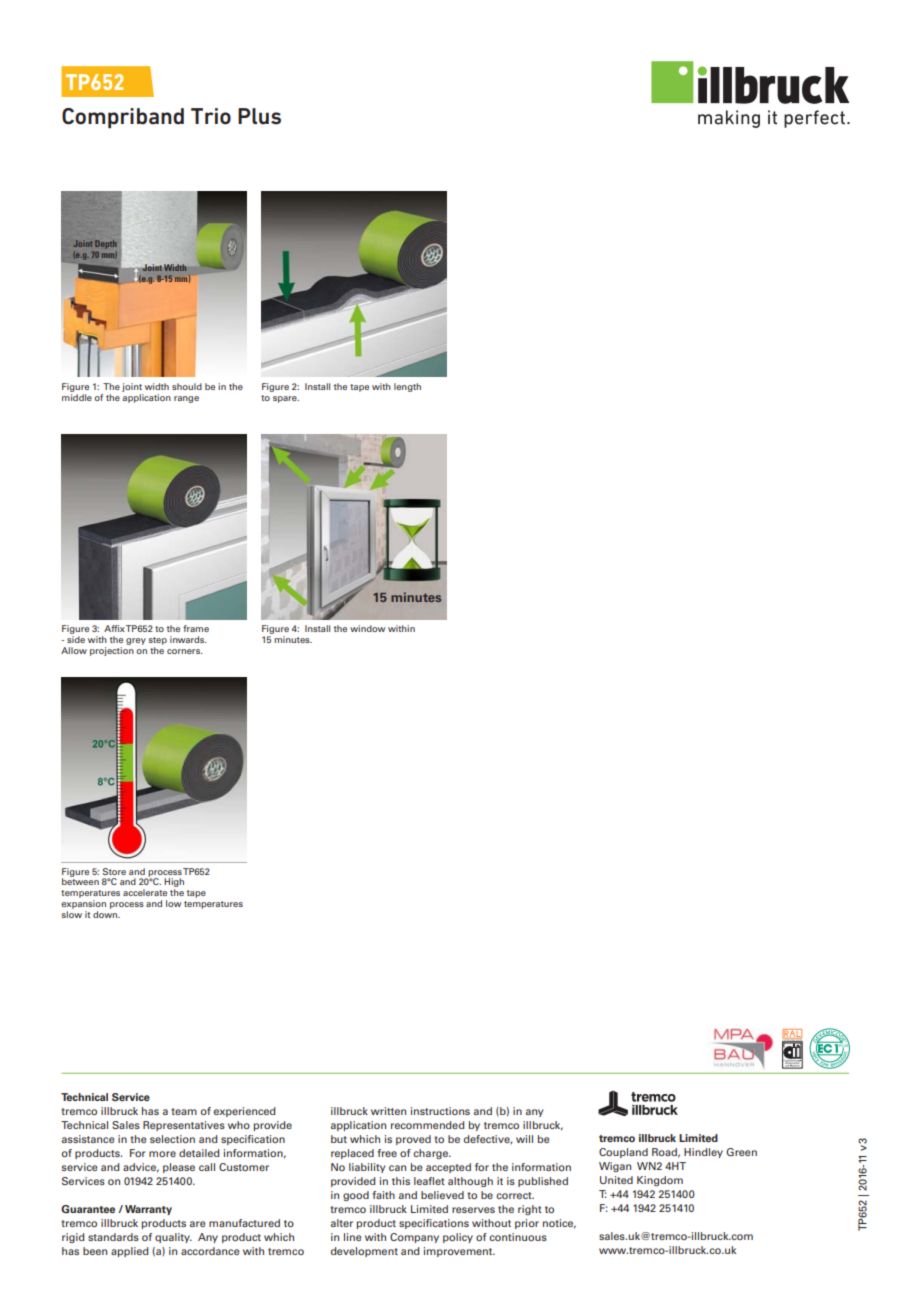 The image size is (924, 1308). I want to click on length, so click(407, 387).
